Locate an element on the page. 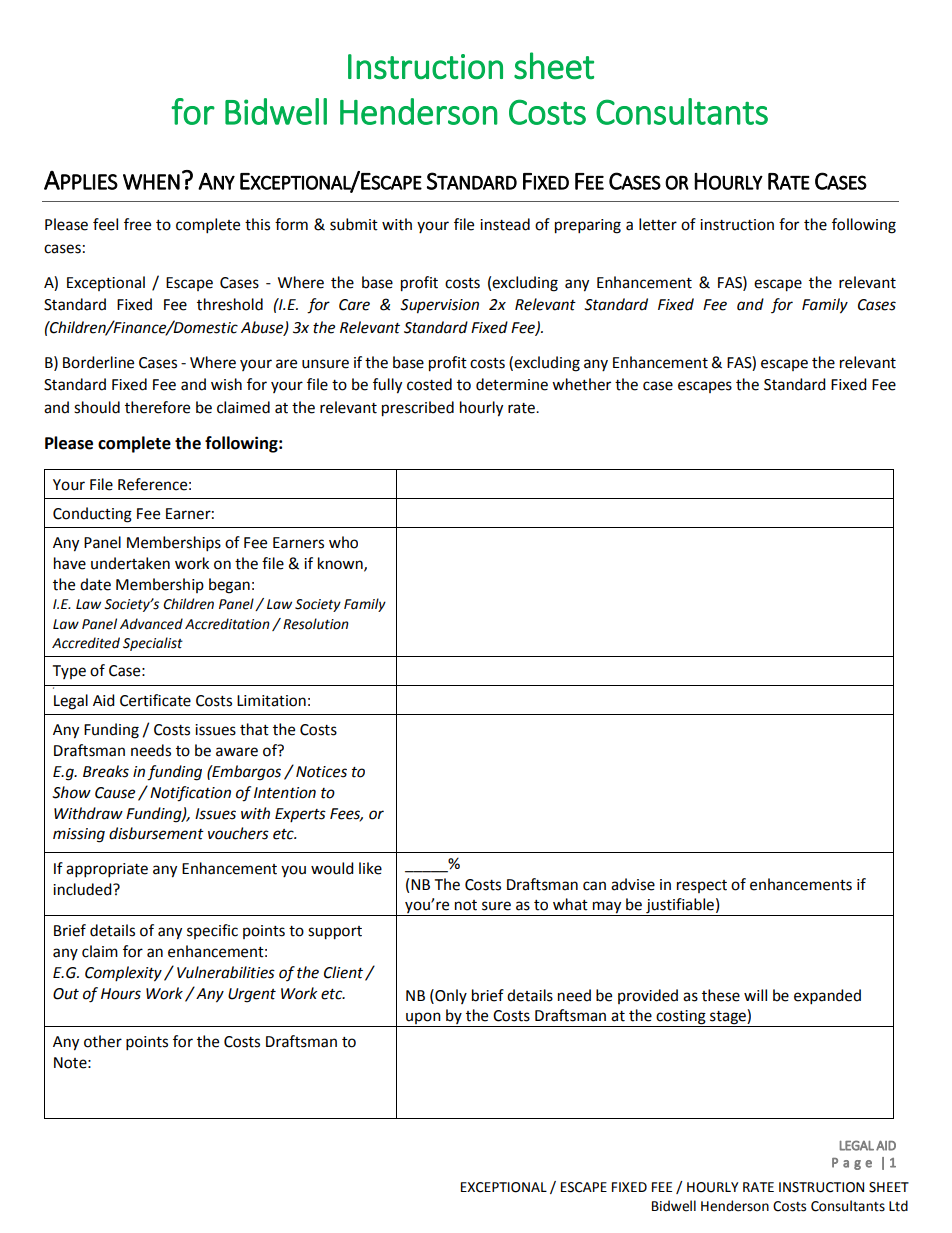  free is located at coordinates (137, 224).
